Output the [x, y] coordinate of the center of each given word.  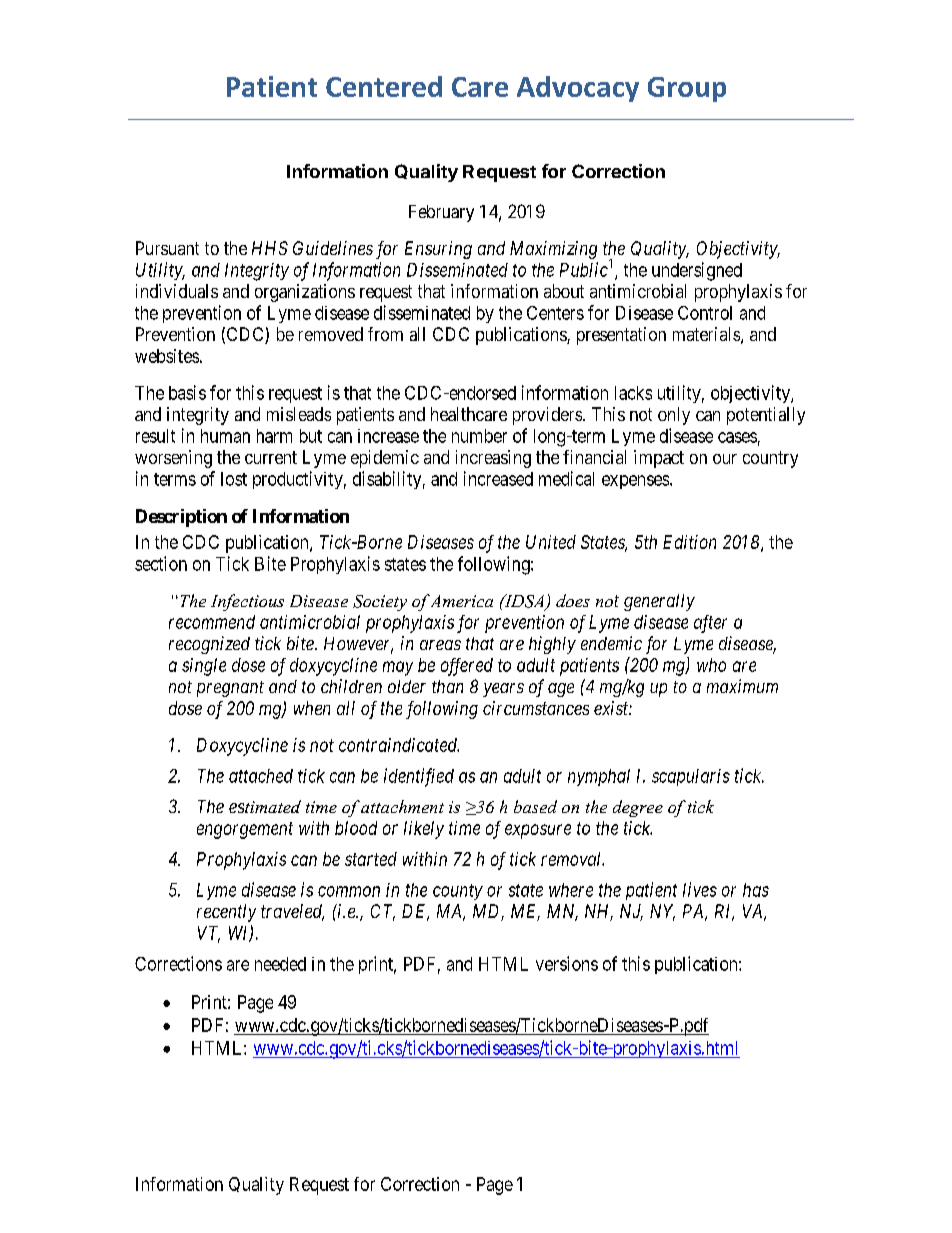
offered [467, 667]
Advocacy [578, 89]
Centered [384, 86]
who [711, 665]
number [479, 436]
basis [187, 392]
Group [687, 89]
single [204, 667]
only [674, 416]
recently [226, 913]
